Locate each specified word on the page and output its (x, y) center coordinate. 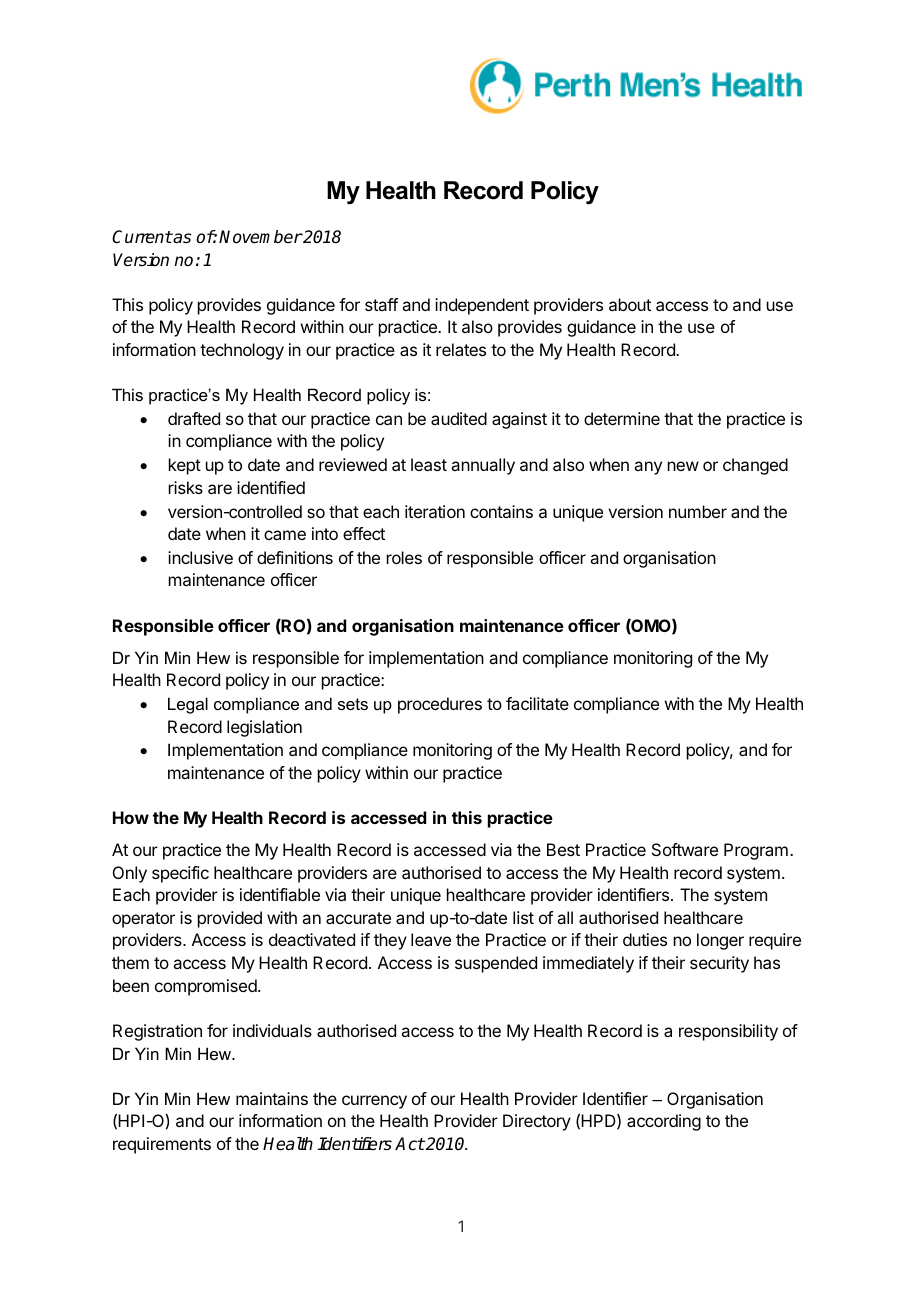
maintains (272, 1098)
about (630, 304)
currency (374, 1102)
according (664, 1122)
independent (482, 306)
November (260, 237)
